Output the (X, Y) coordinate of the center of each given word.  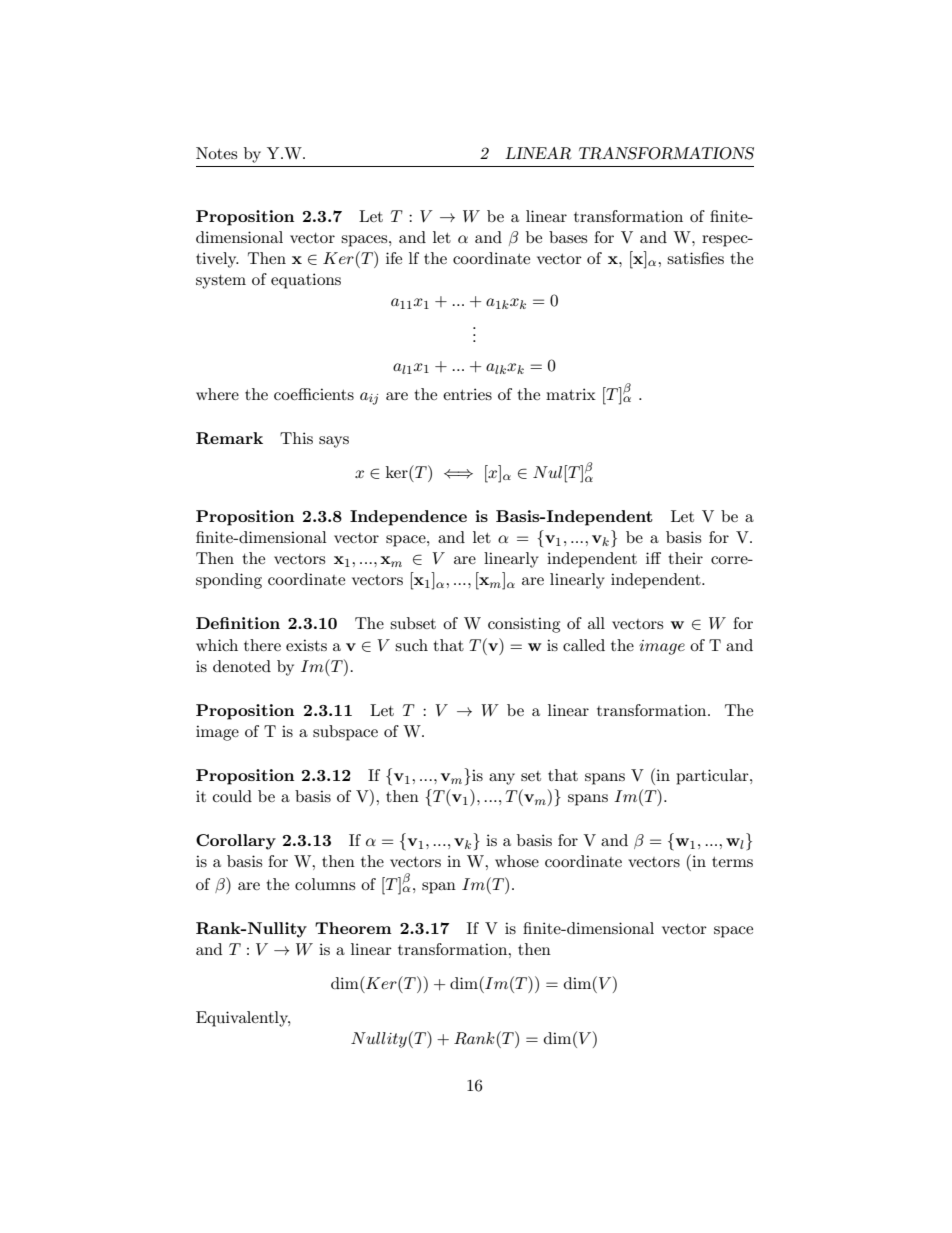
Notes (216, 153)
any (502, 779)
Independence (408, 518)
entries (467, 394)
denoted (242, 666)
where (217, 394)
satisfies (695, 258)
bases (568, 237)
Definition (238, 623)
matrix (571, 394)
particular (713, 777)
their (685, 558)
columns (325, 884)
